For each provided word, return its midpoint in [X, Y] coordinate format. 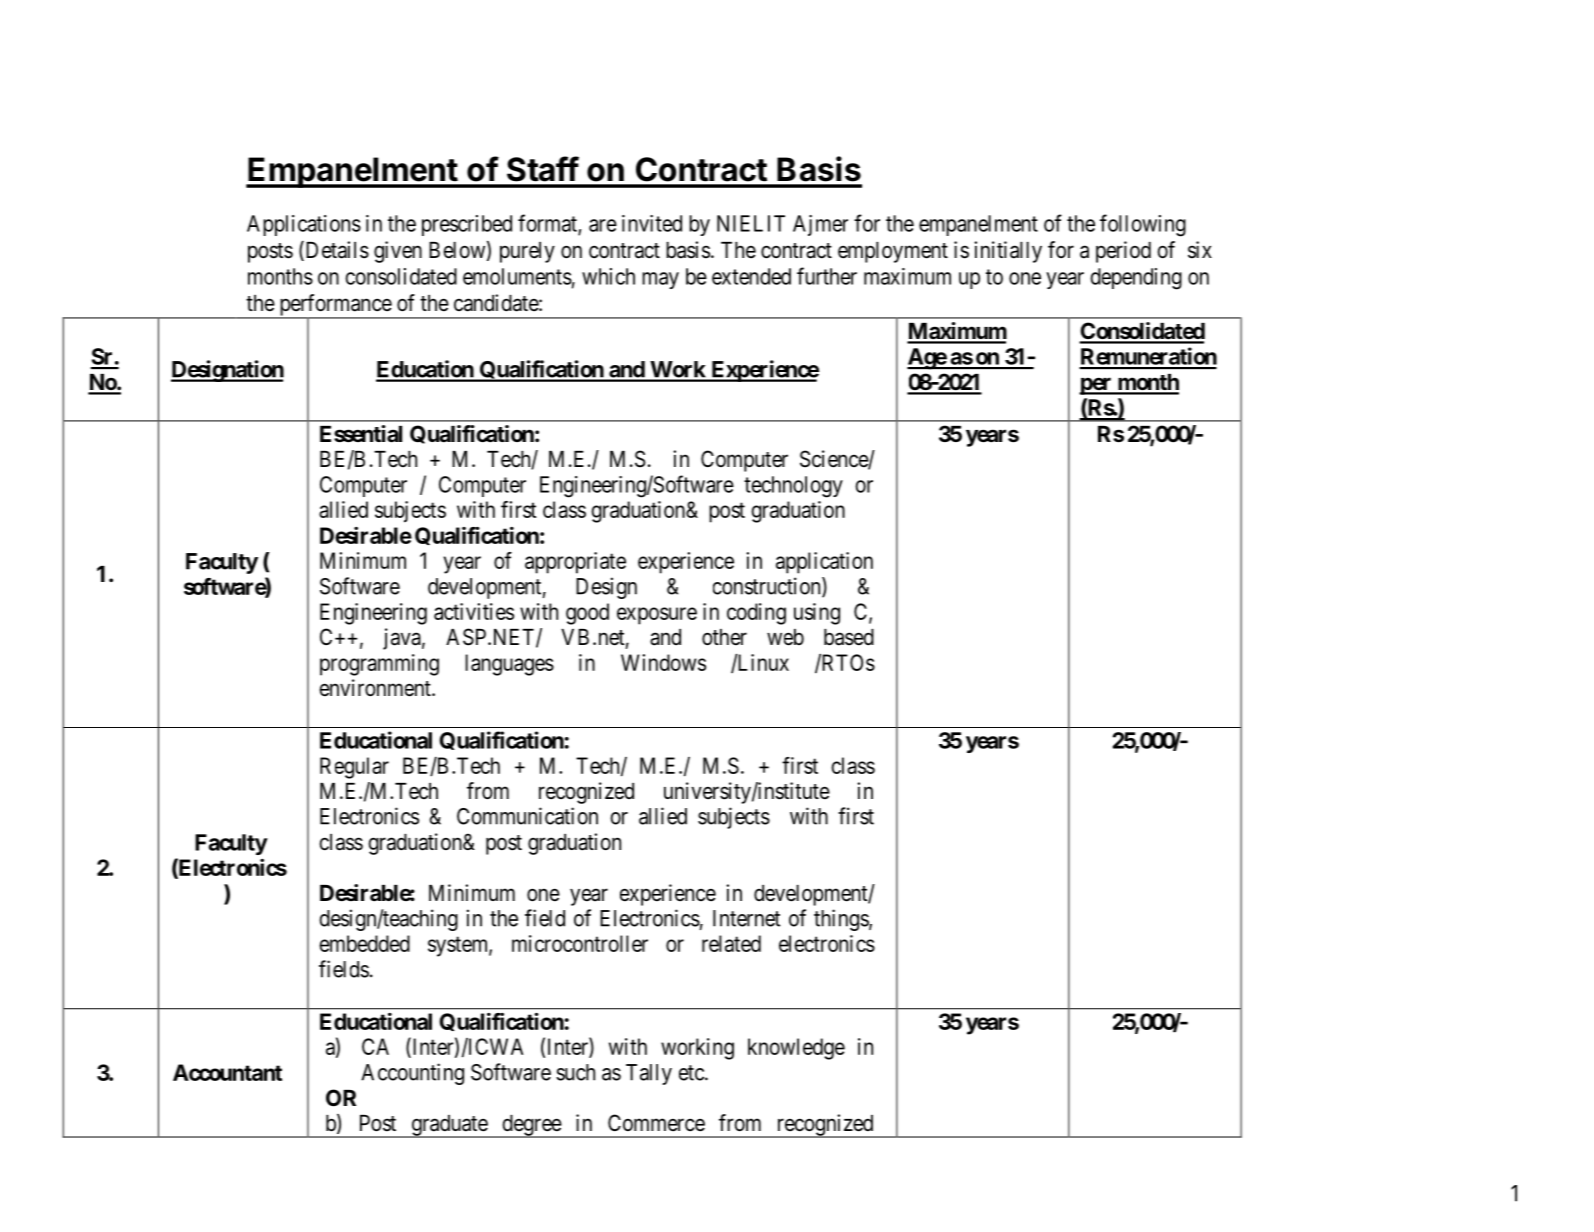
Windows [663, 662]
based [849, 637]
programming [379, 665]
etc [692, 1073]
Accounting [412, 1074]
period [1123, 252]
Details [336, 251]
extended [751, 276]
